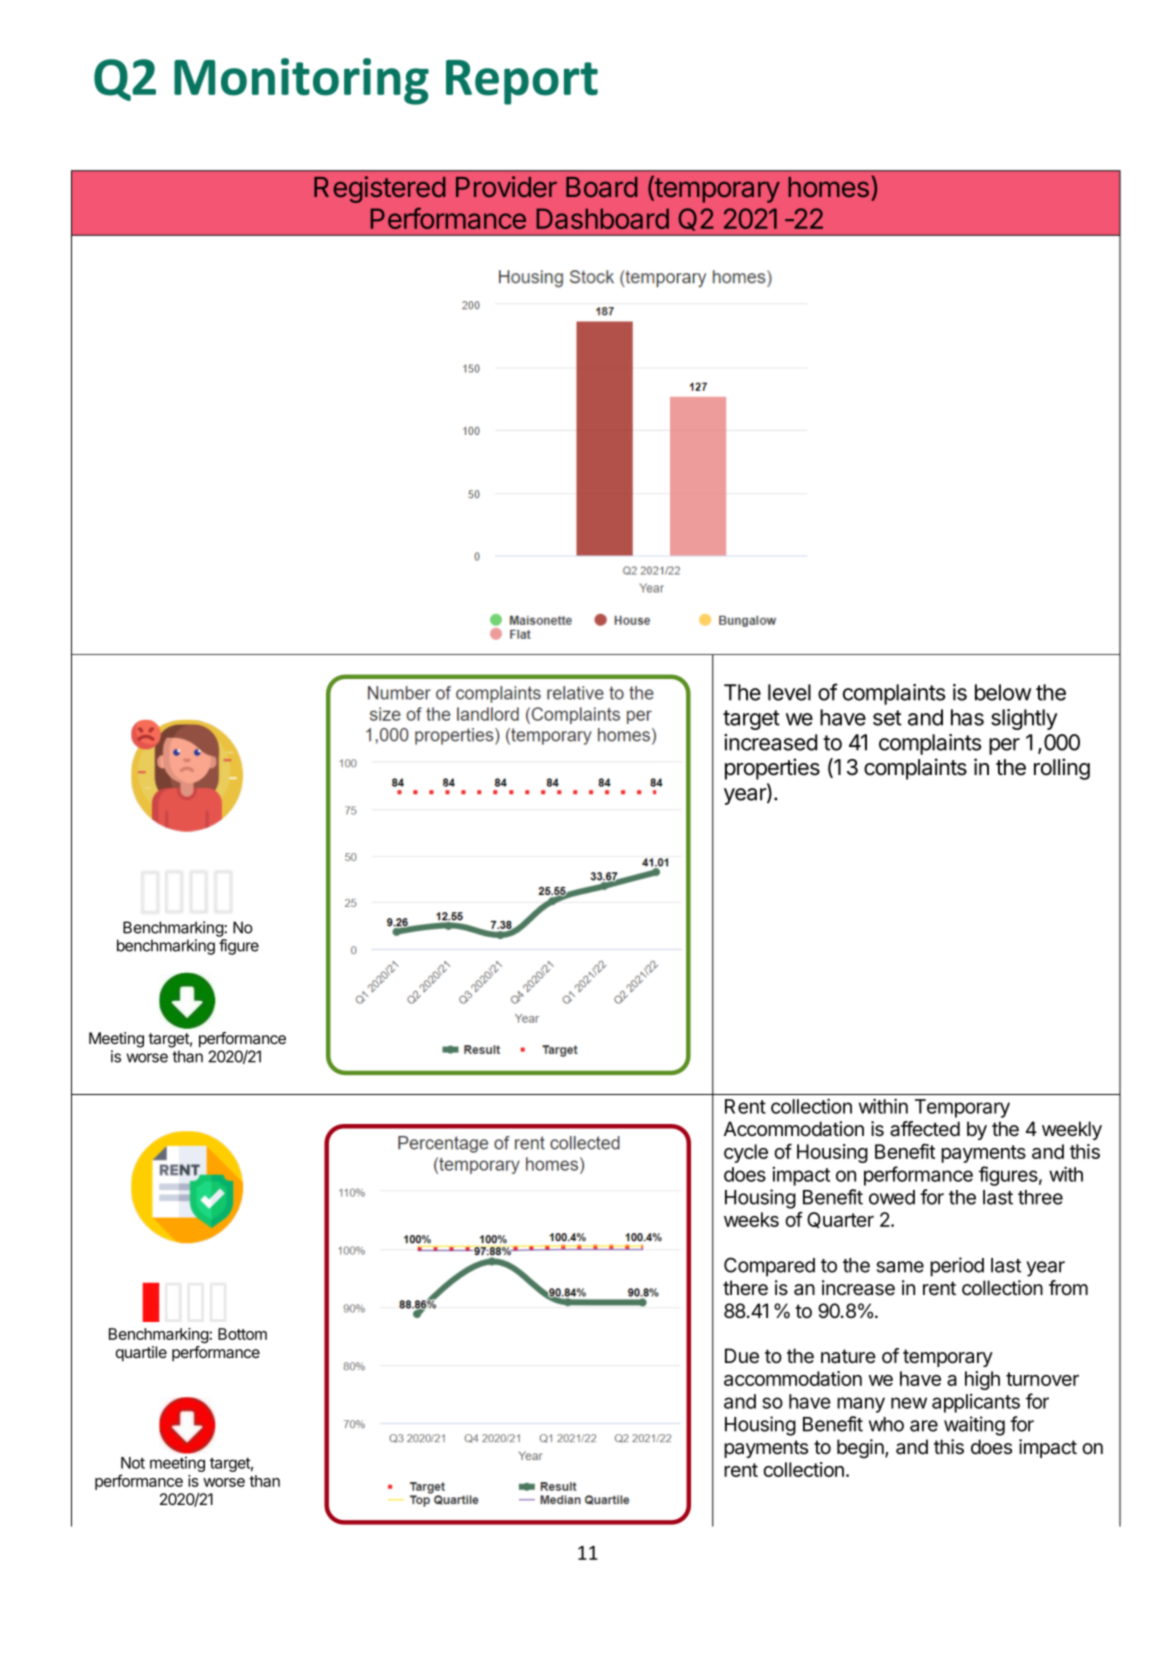 This screenshot has height=1662, width=1175. What do you see at coordinates (133, 1463) in the screenshot?
I see `Not` at bounding box center [133, 1463].
